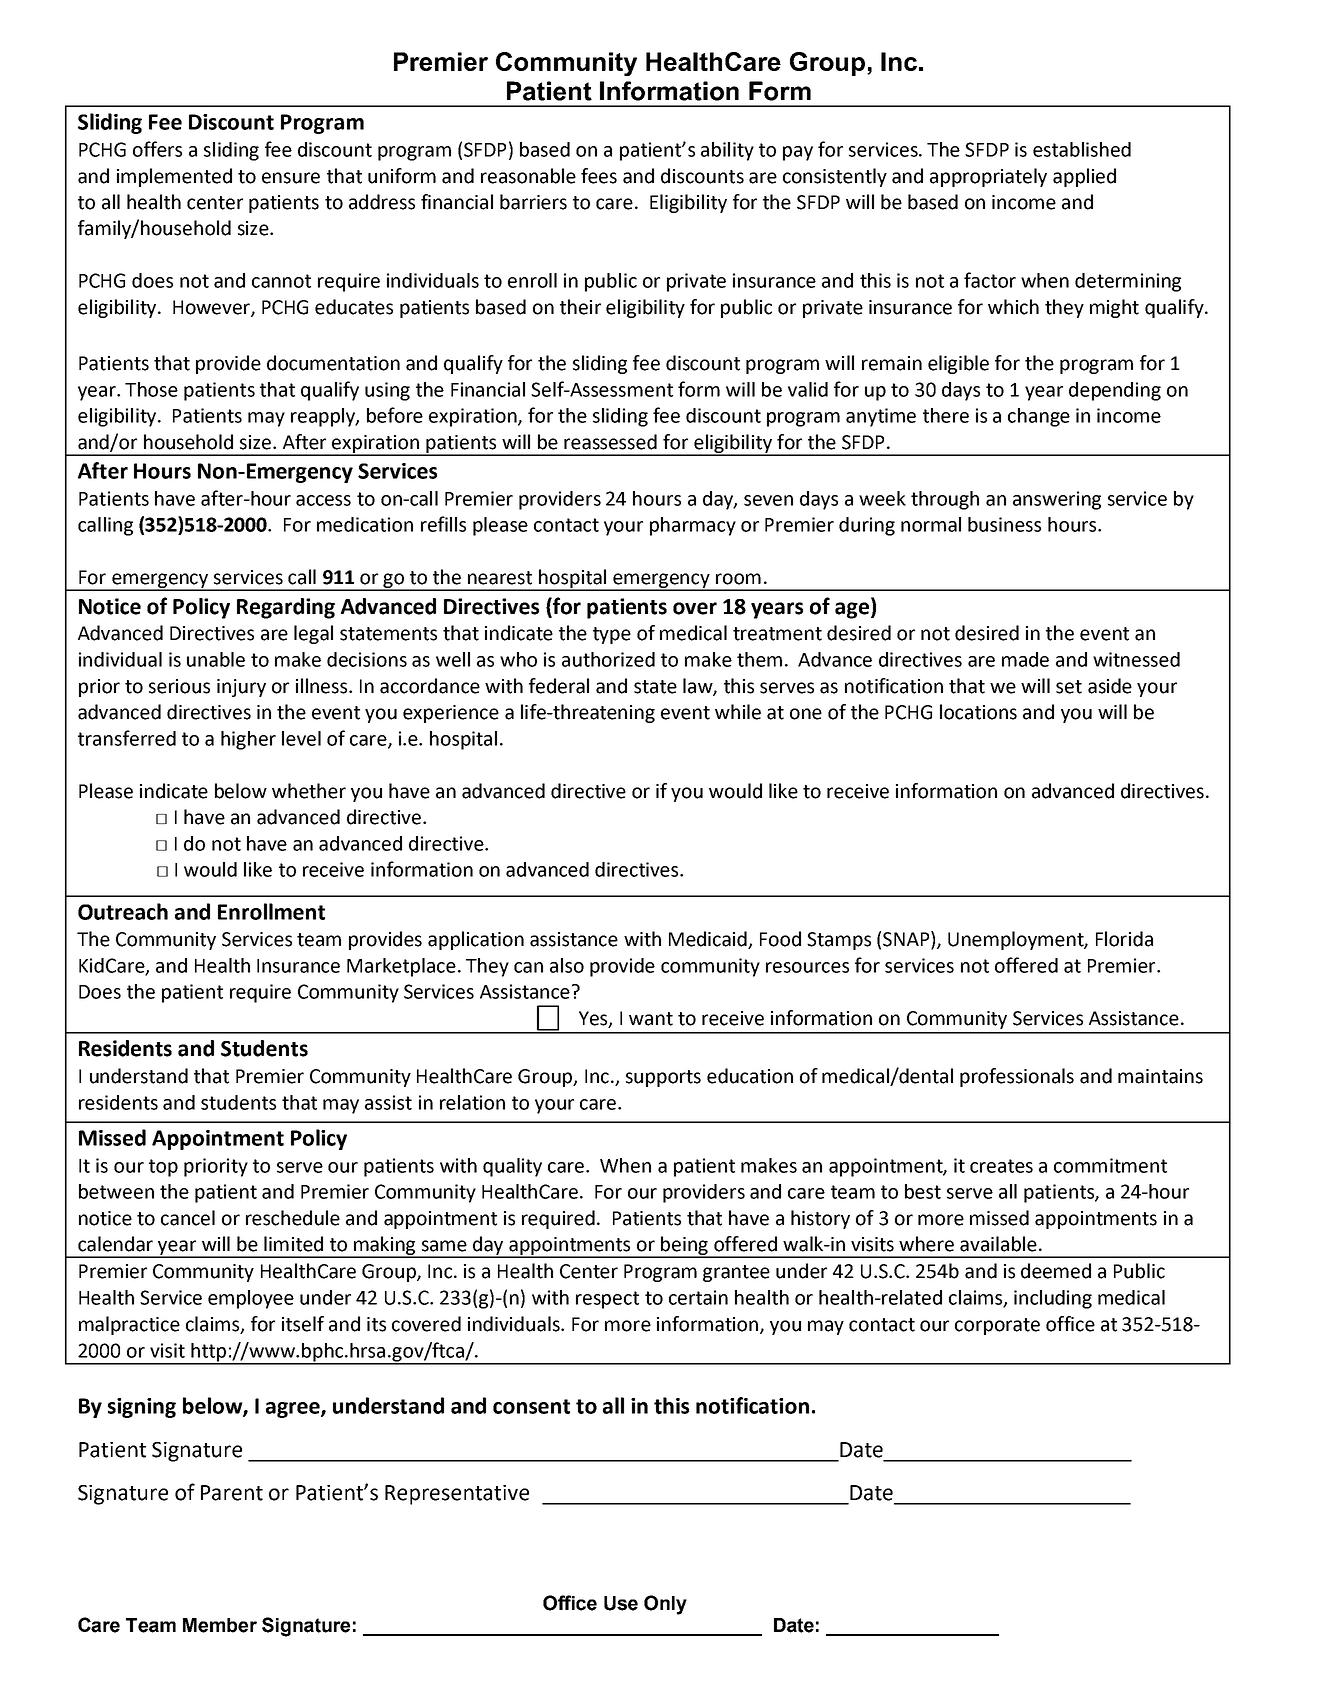  I want to click on Member, so click(220, 1625).
